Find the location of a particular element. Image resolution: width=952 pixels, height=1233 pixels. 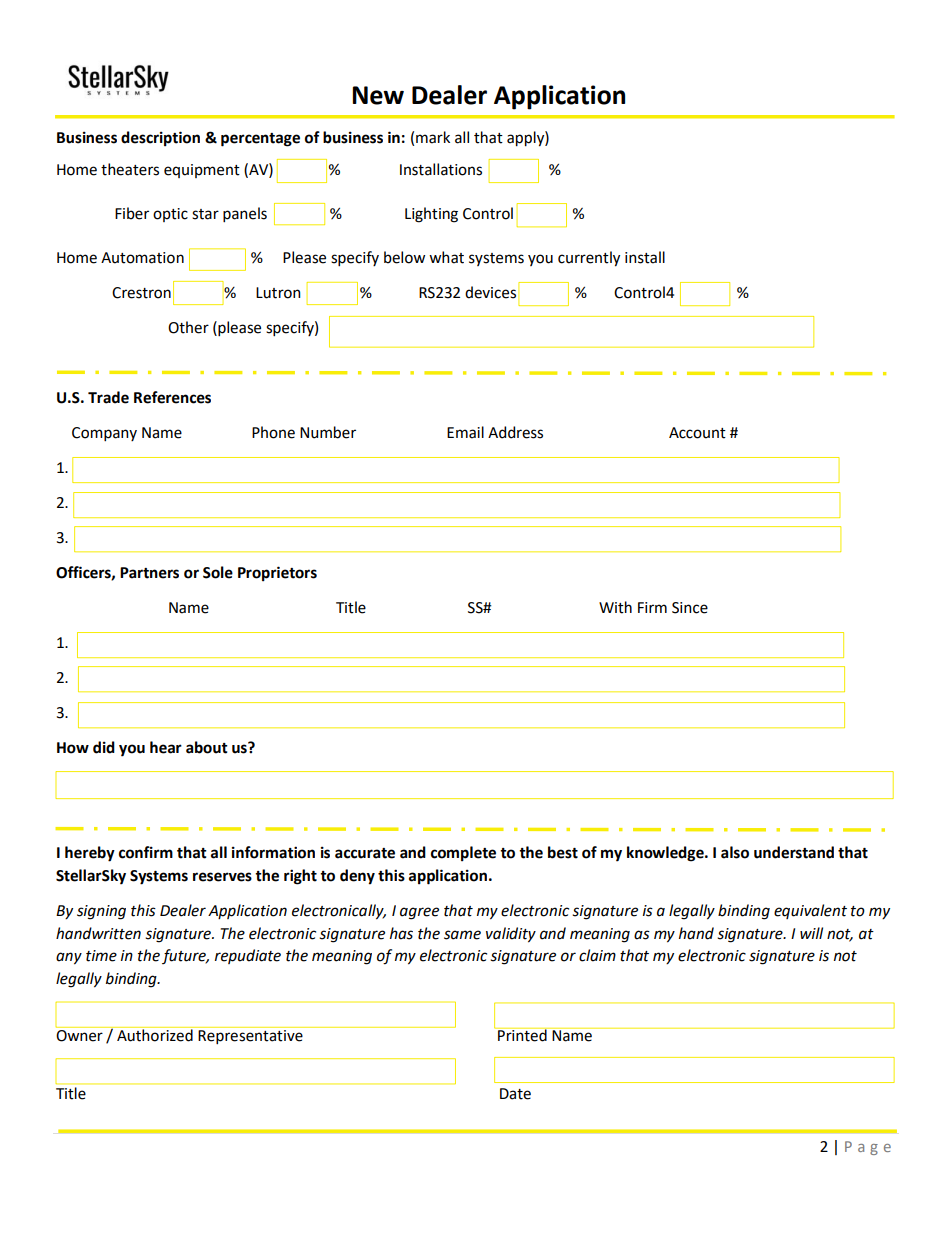

Partners is located at coordinates (149, 573).
